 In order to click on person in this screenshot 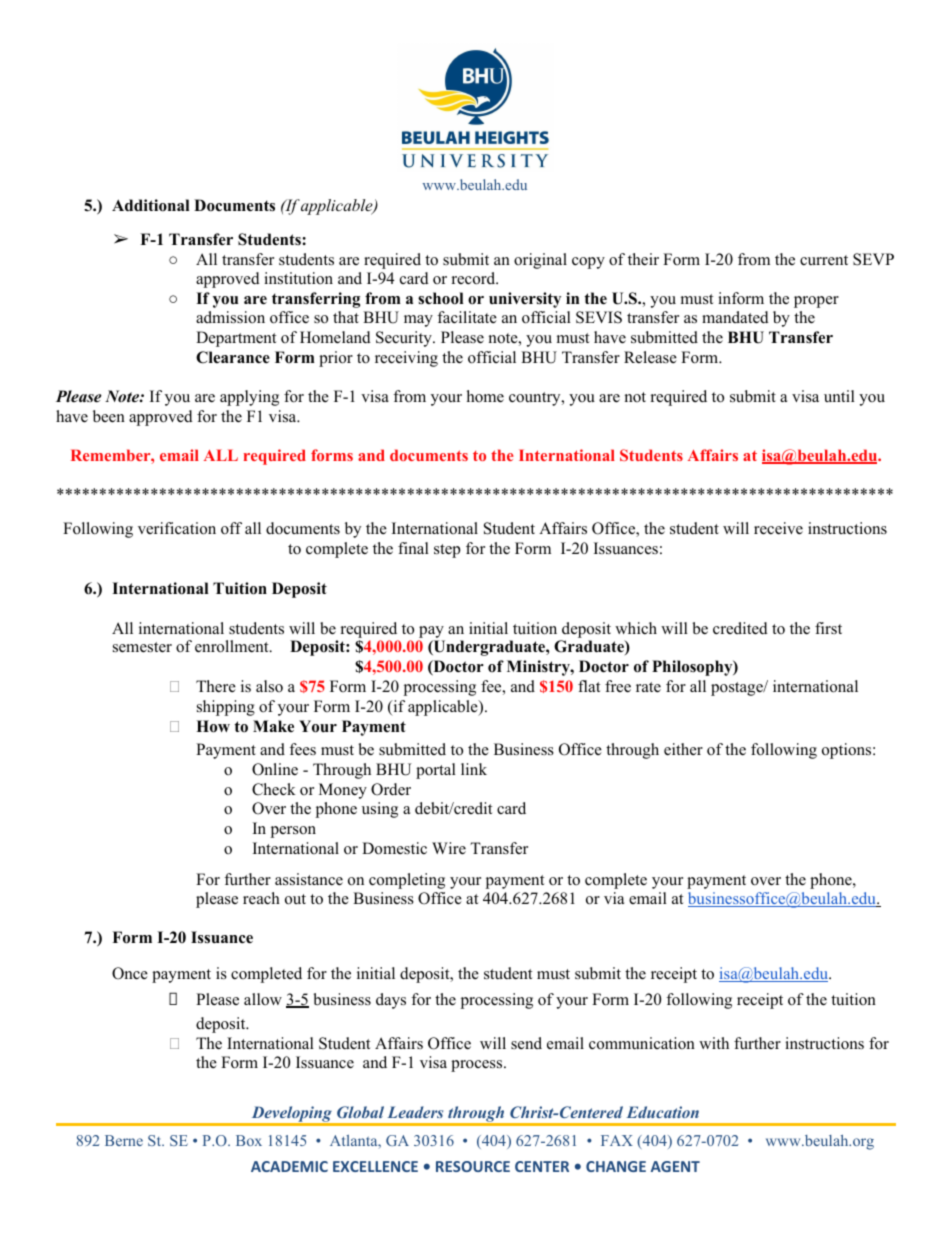, I will do `click(293, 832)`.
